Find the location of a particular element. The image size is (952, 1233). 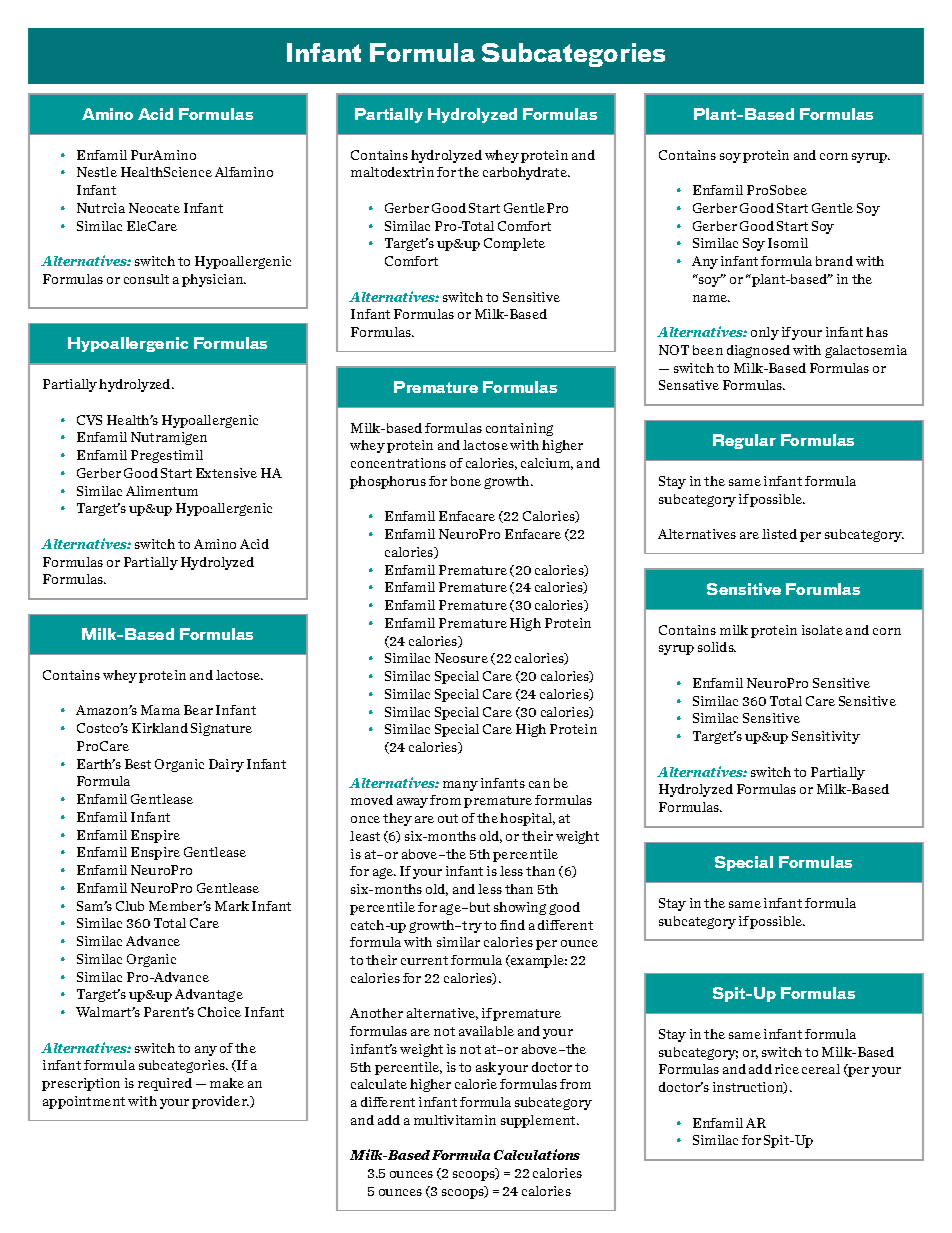

many is located at coordinates (460, 786).
